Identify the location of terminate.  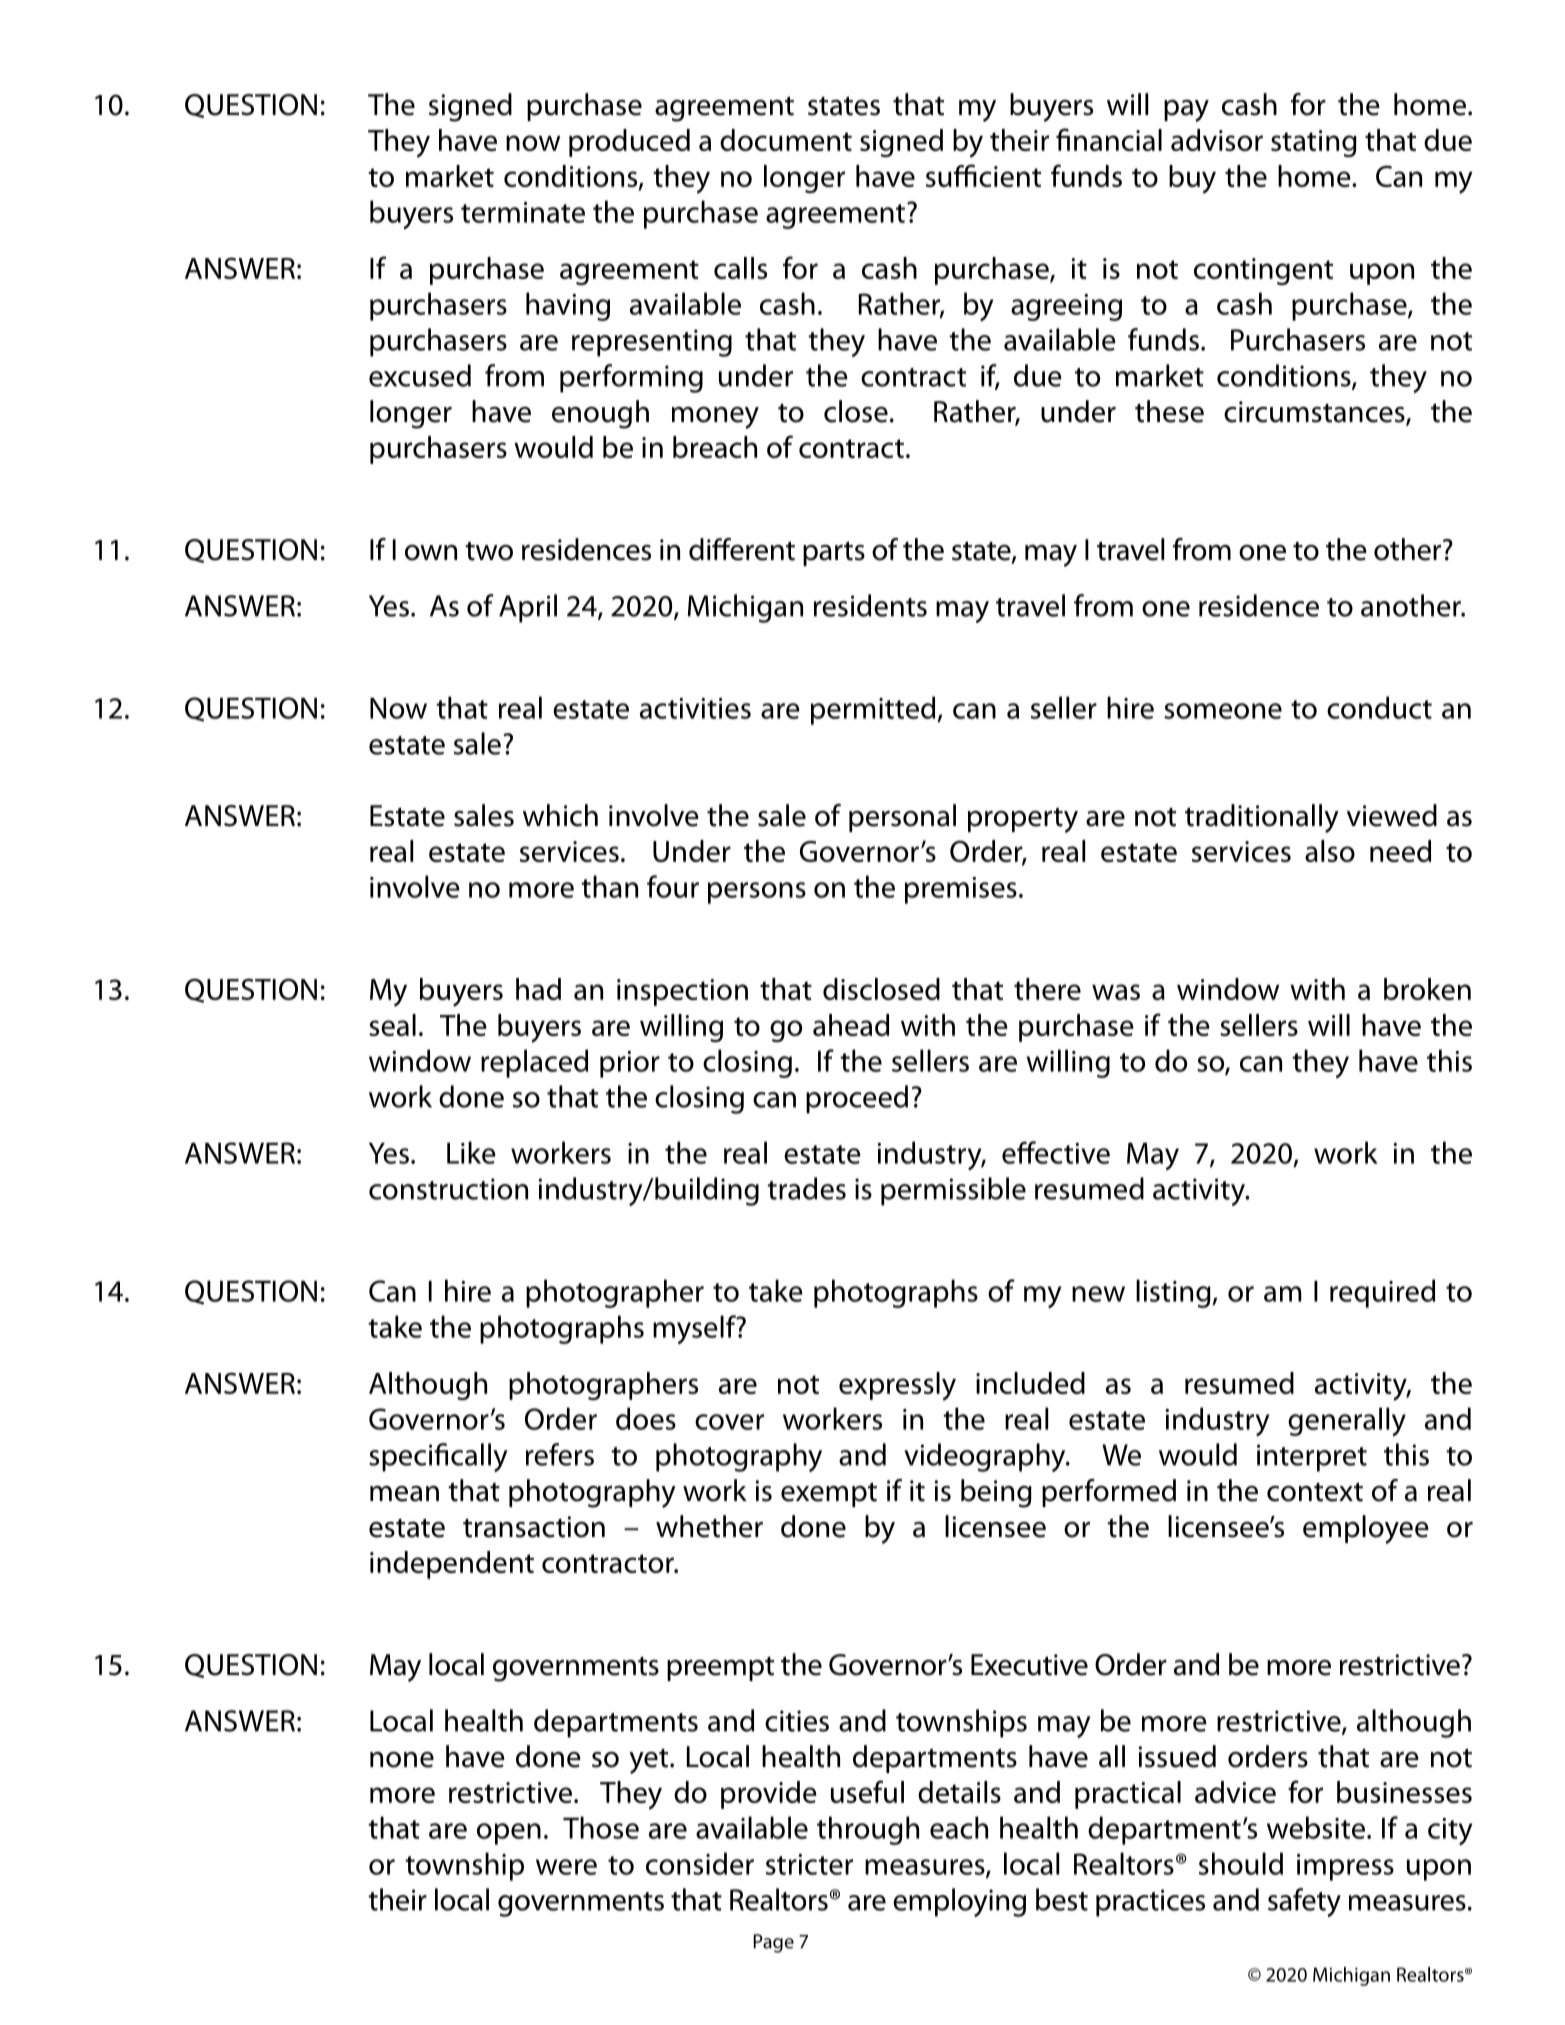
(523, 212).
